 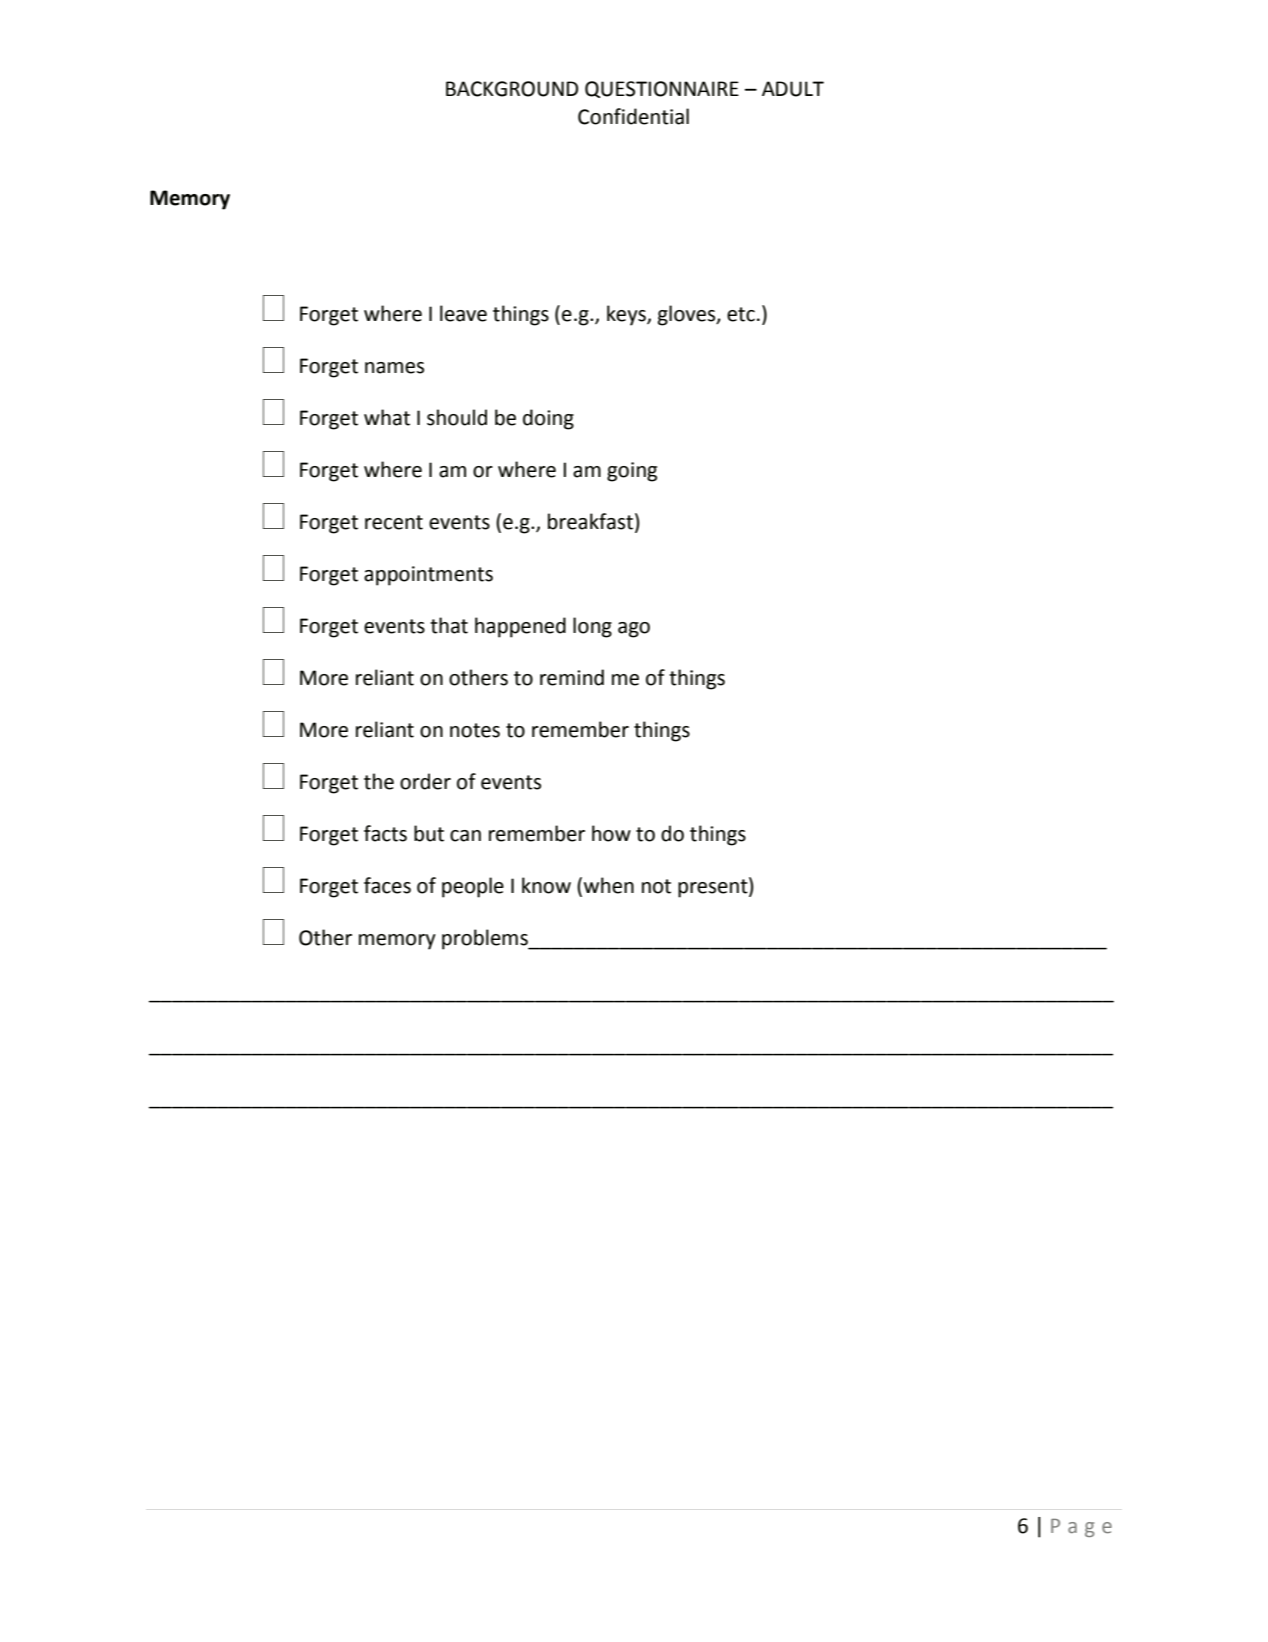 I want to click on remind, so click(x=572, y=677).
